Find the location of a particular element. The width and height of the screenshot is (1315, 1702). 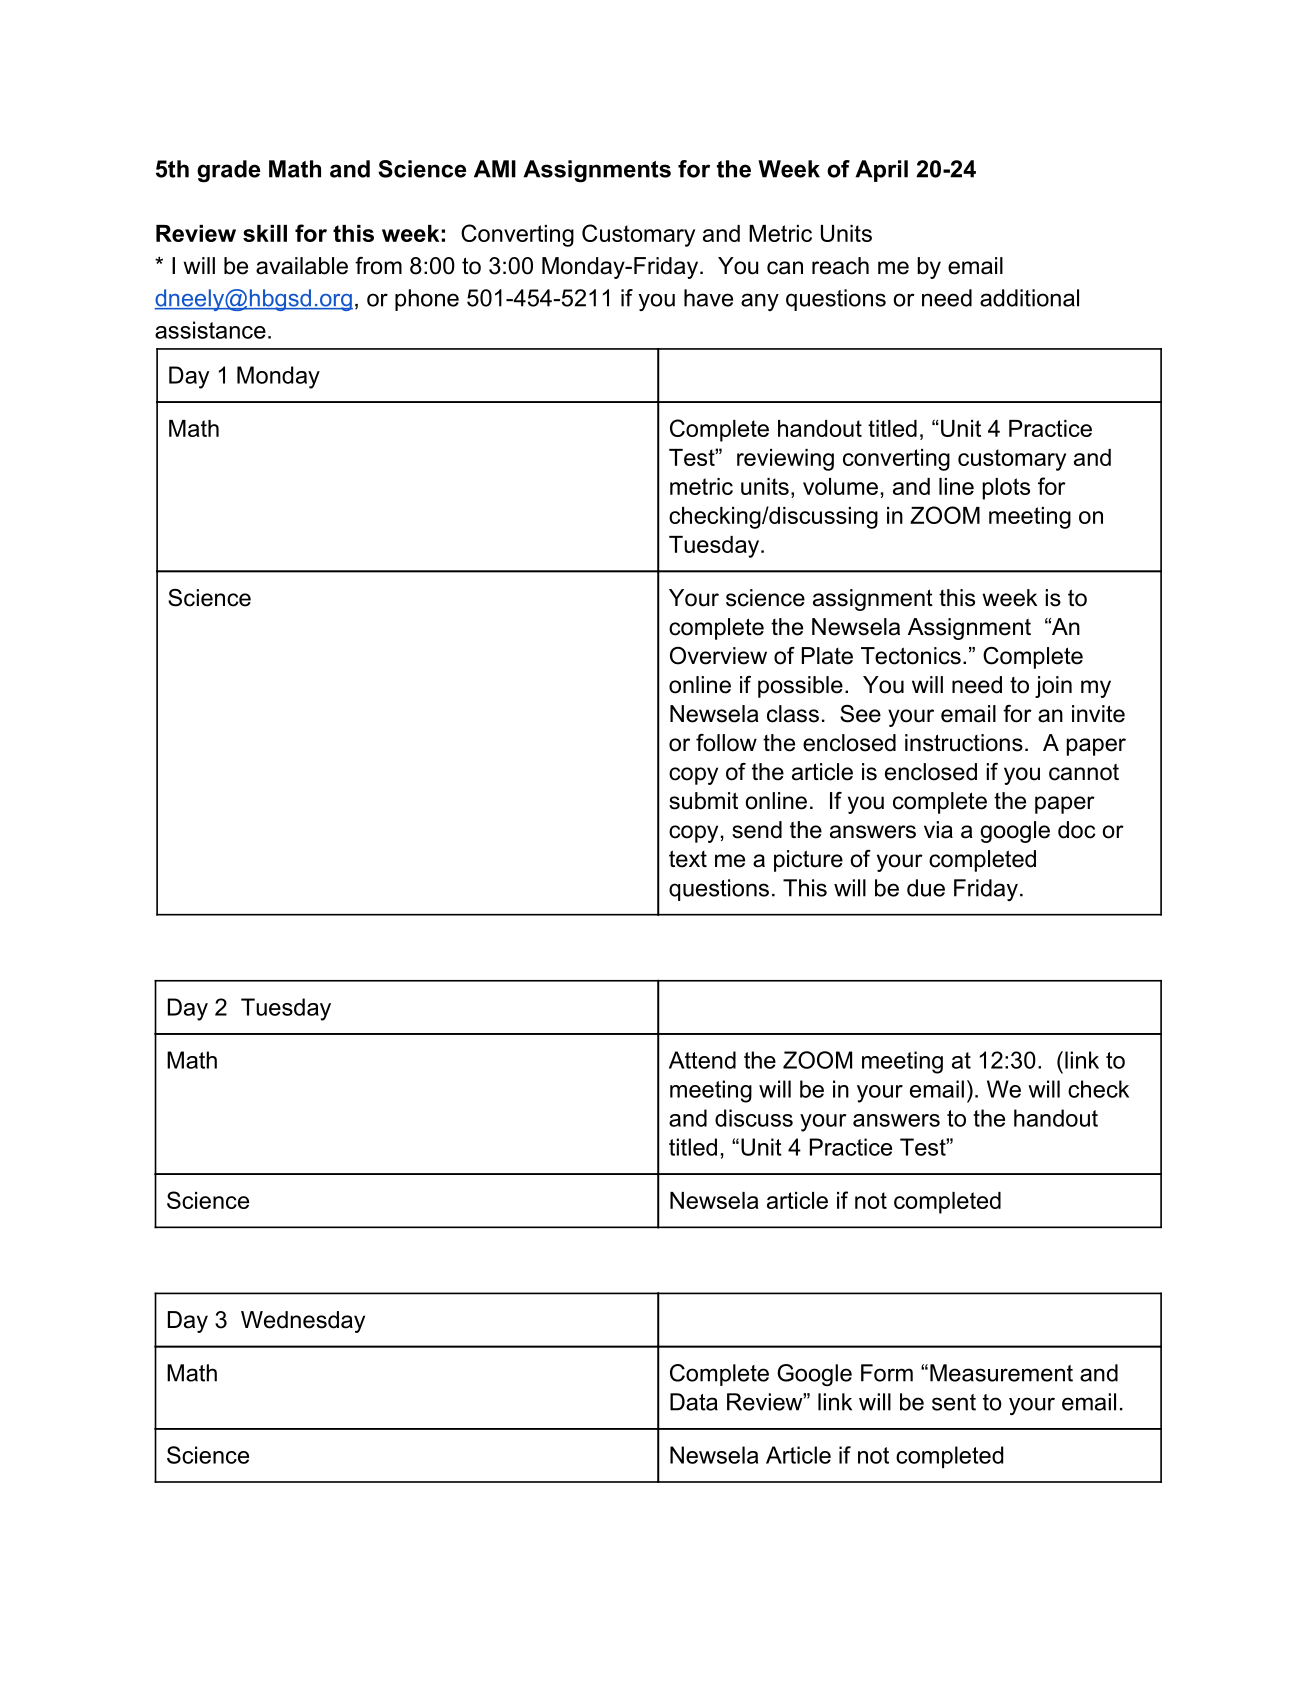

Wednesday is located at coordinates (303, 1322).
